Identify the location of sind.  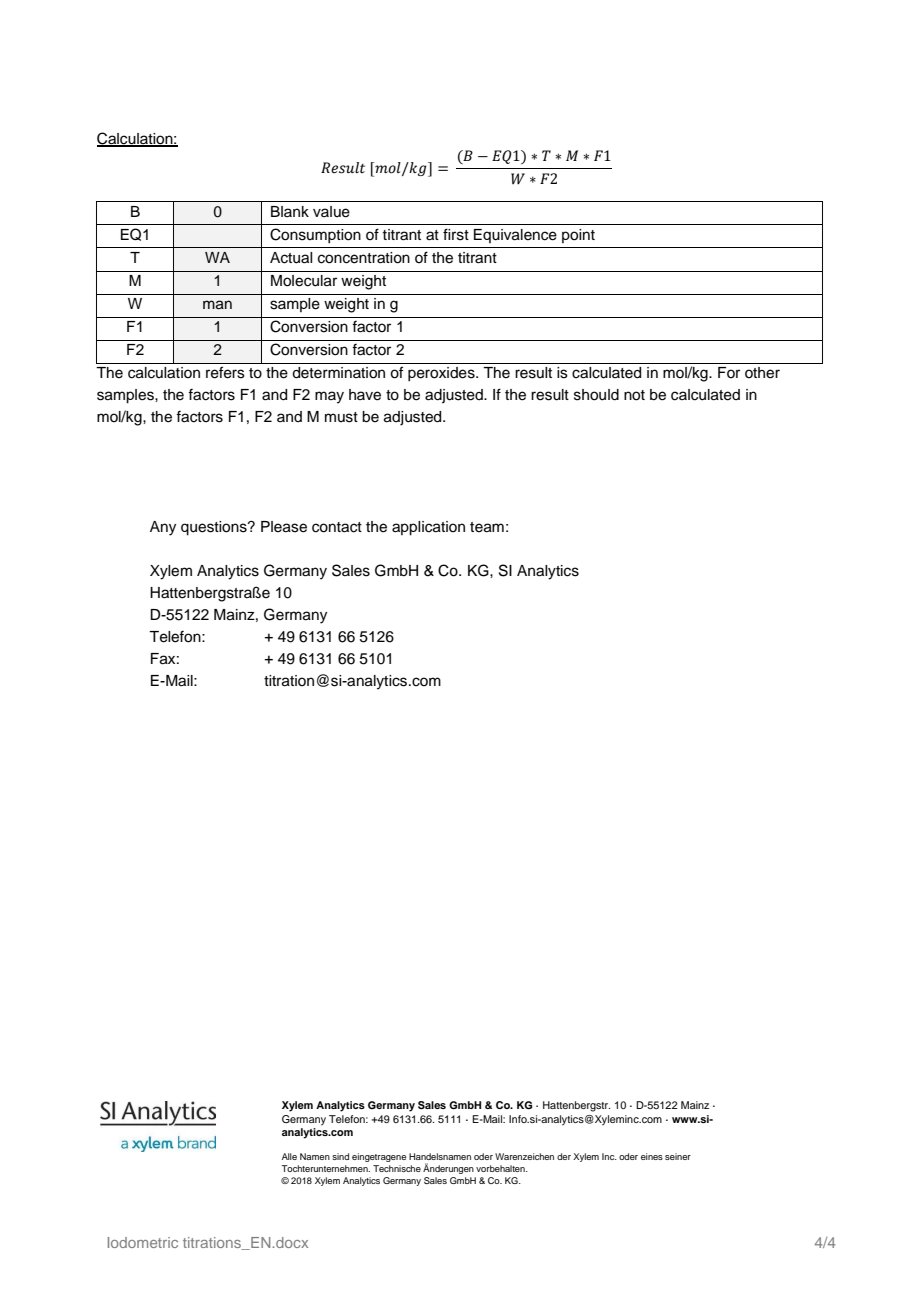
(340, 1156).
